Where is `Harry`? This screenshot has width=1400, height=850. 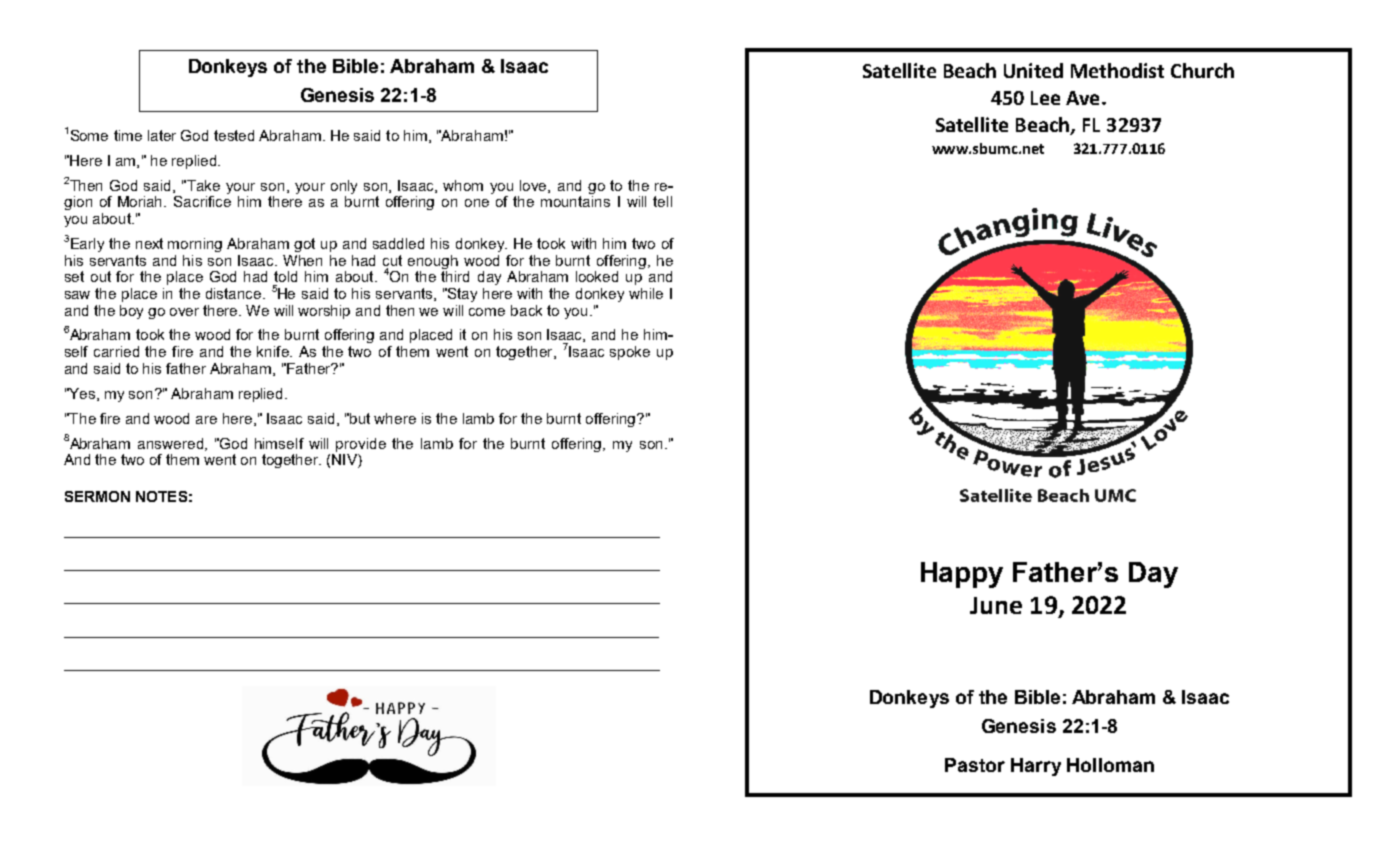
Harry is located at coordinates (1036, 767).
